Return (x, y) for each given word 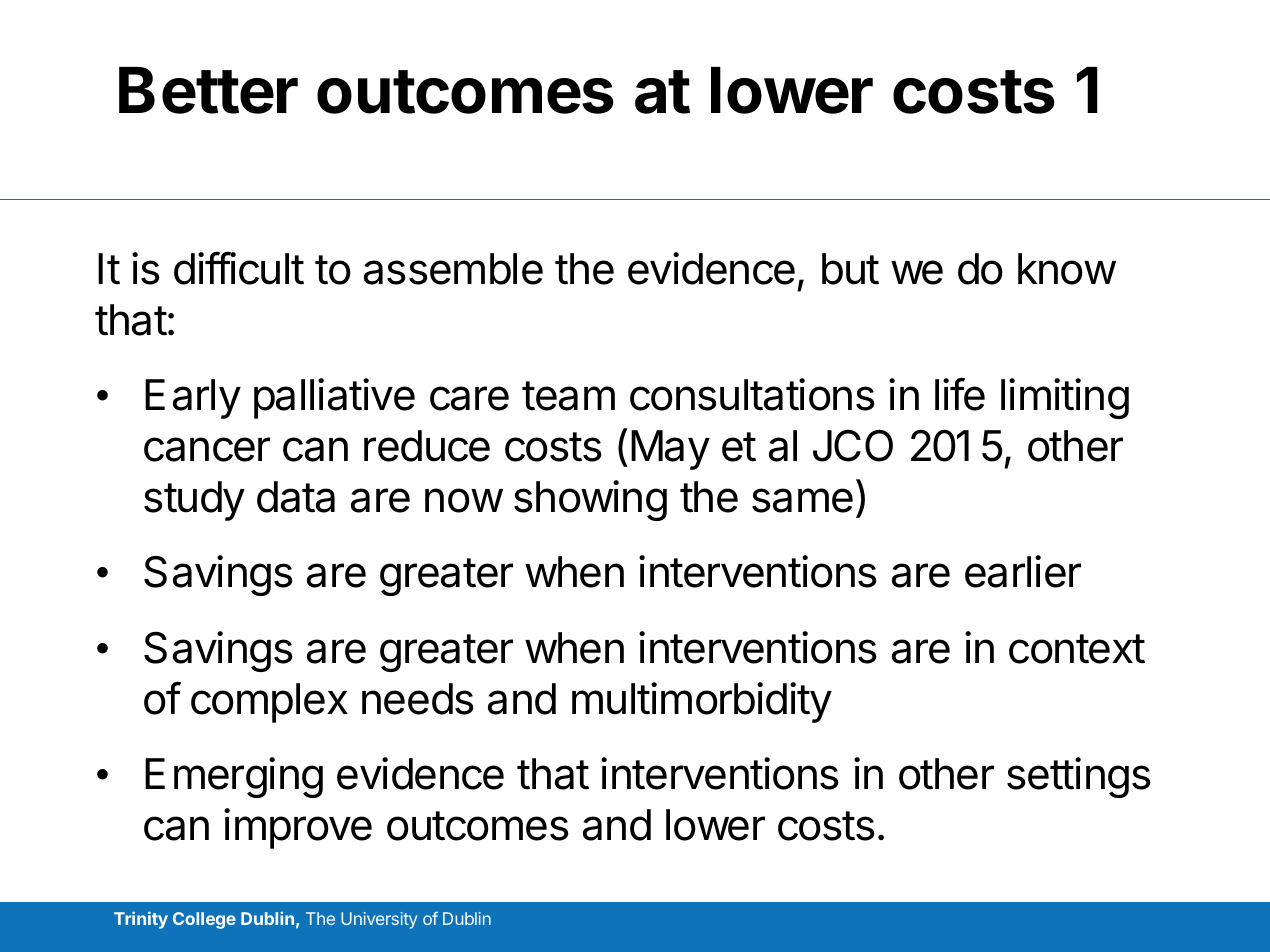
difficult (239, 268)
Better (208, 90)
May (670, 450)
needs (418, 699)
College (204, 920)
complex (269, 703)
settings (1079, 777)
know (1067, 269)
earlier (1023, 571)
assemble (453, 269)
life (960, 394)
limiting (1065, 398)
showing (590, 500)
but (850, 269)
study (194, 501)
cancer (207, 449)
